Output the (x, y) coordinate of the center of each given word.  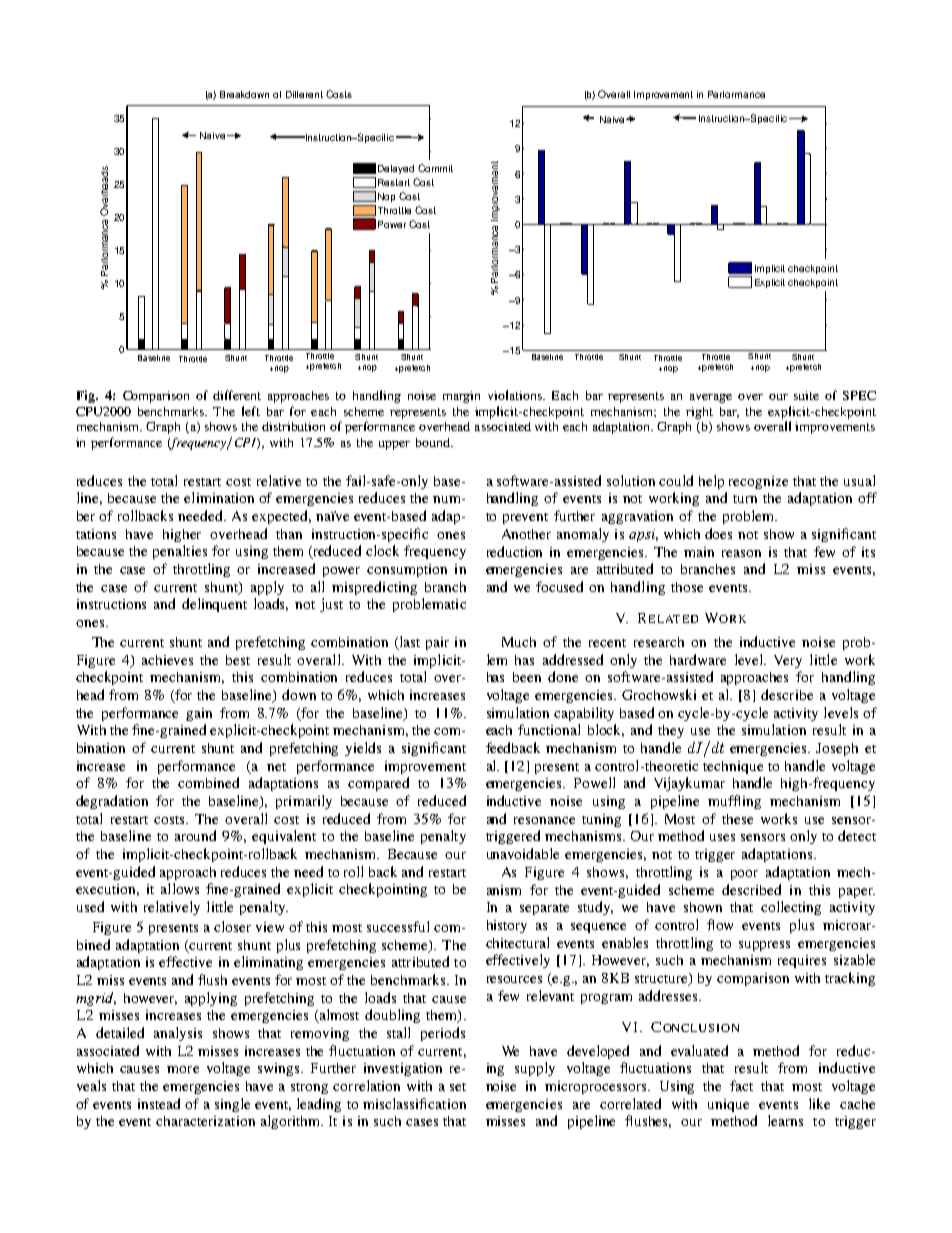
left (251, 411)
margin (461, 397)
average (711, 398)
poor (744, 875)
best (238, 660)
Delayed (396, 169)
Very (788, 661)
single (232, 1105)
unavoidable (523, 853)
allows (180, 888)
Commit (435, 168)
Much (519, 642)
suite (806, 395)
